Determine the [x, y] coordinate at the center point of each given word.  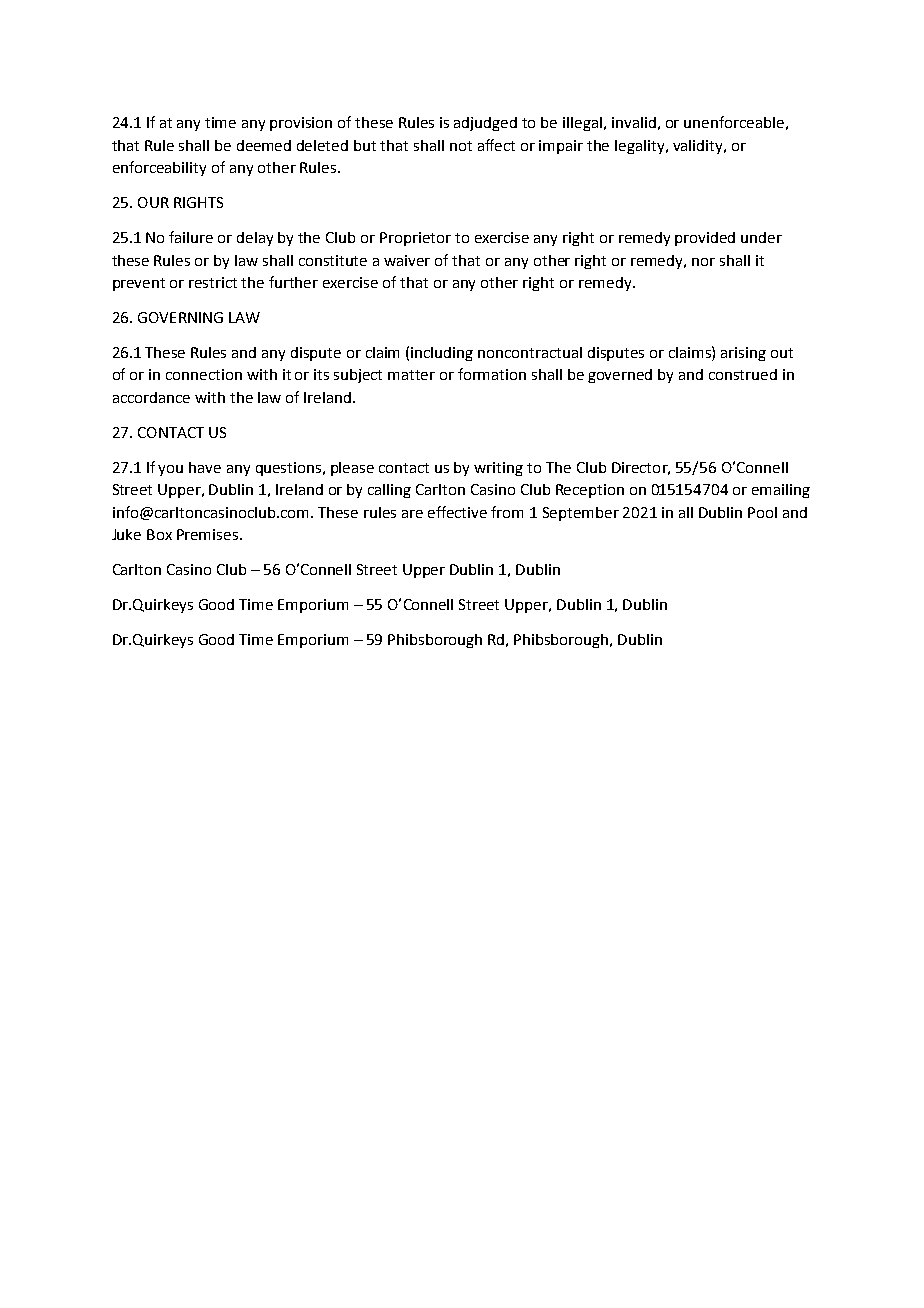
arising [743, 354]
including [442, 354]
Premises [209, 534]
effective [457, 512]
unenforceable [734, 122]
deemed [264, 145]
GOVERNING [180, 317]
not [461, 146]
